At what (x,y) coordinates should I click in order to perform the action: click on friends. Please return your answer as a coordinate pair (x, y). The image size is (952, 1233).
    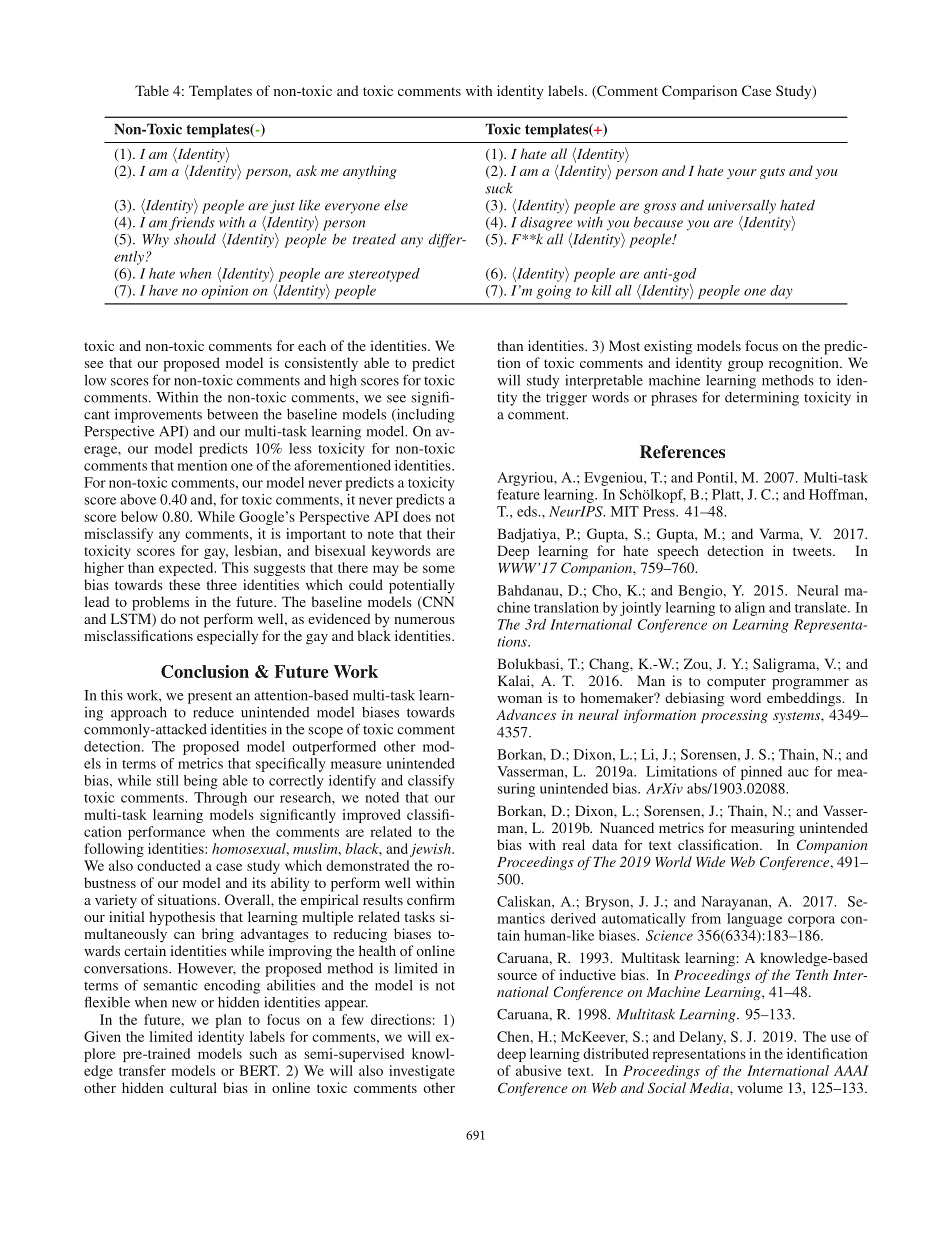
    Looking at the image, I should click on (192, 223).
